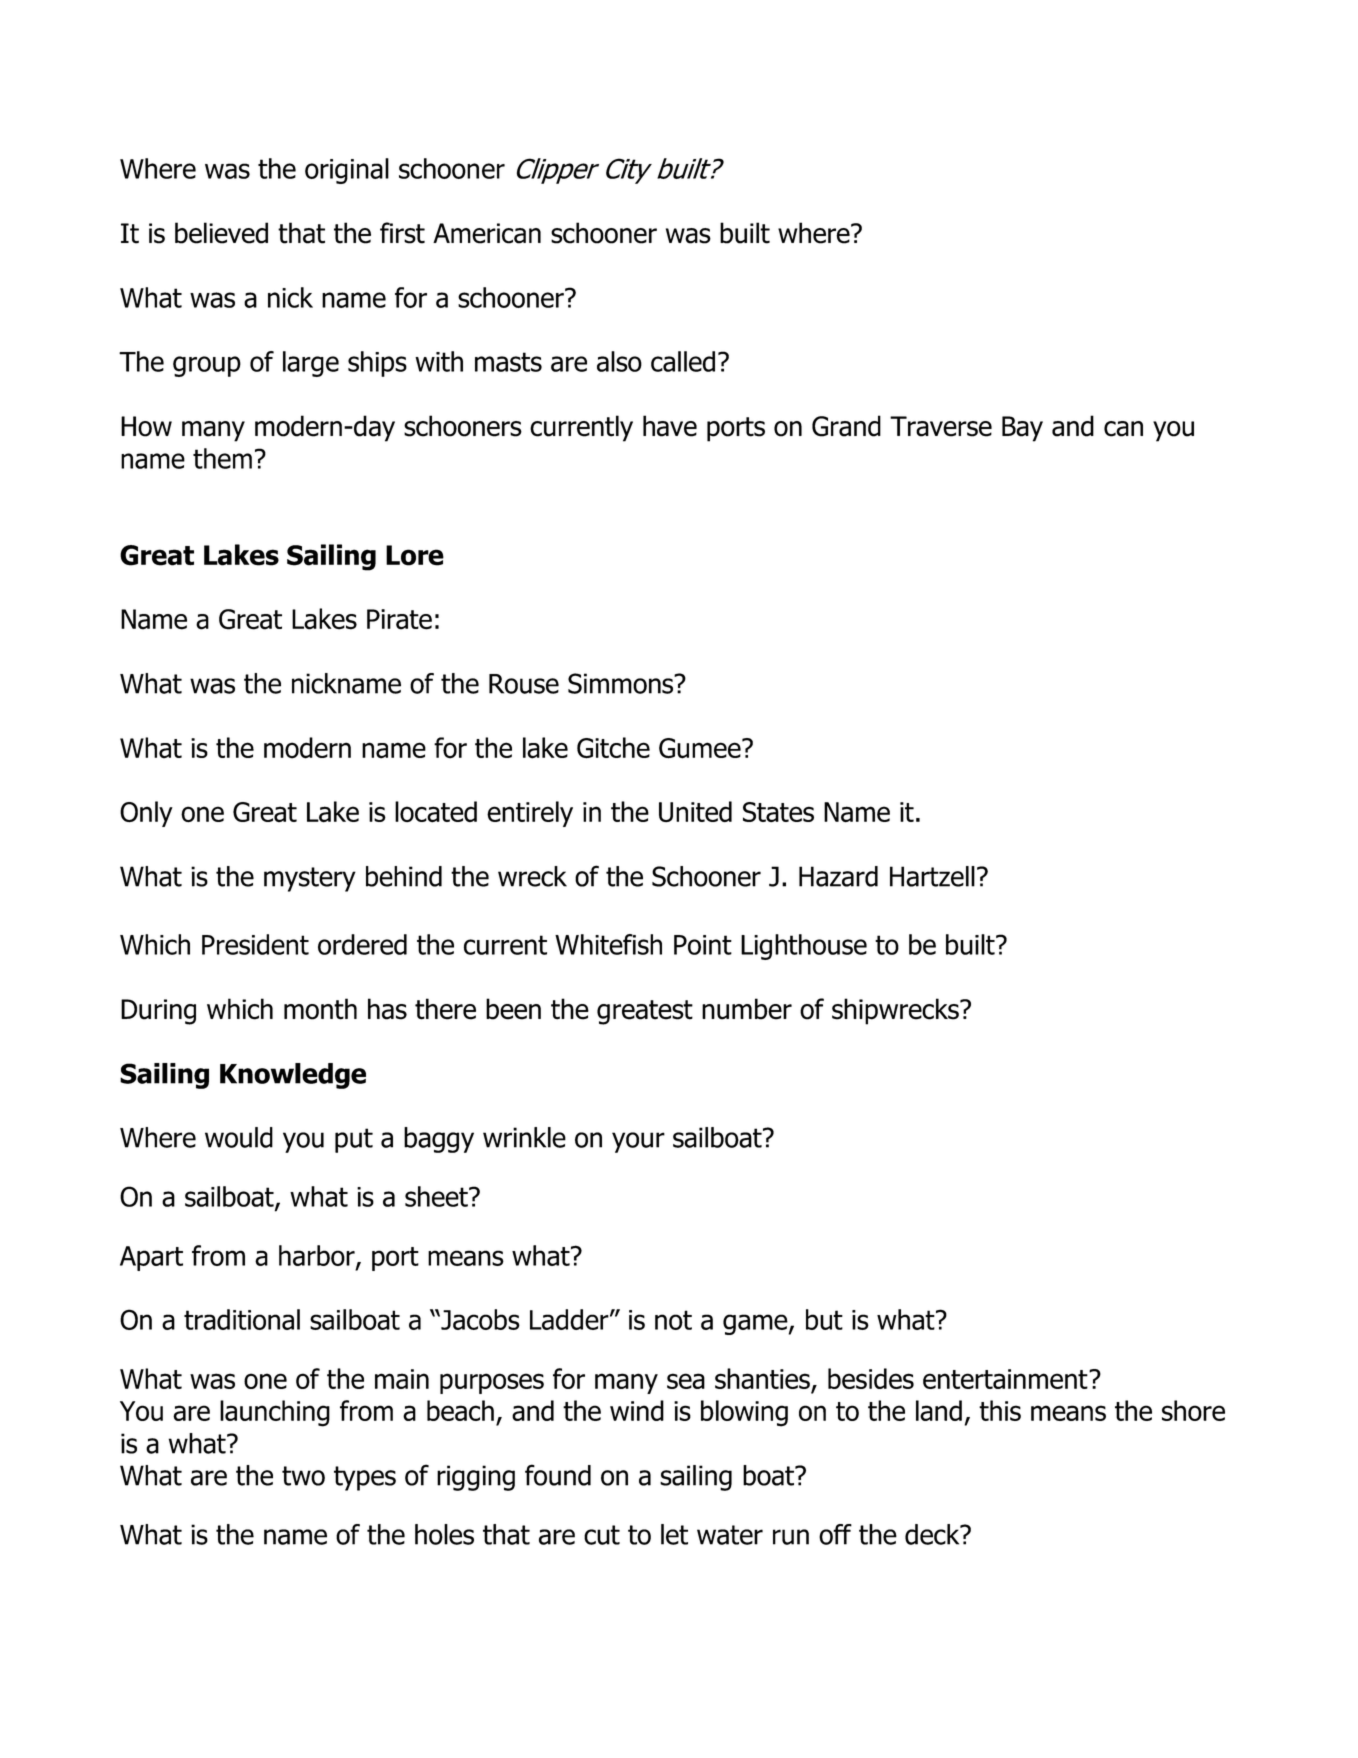 This image has height=1758, width=1358. I want to click on two, so click(303, 1476).
